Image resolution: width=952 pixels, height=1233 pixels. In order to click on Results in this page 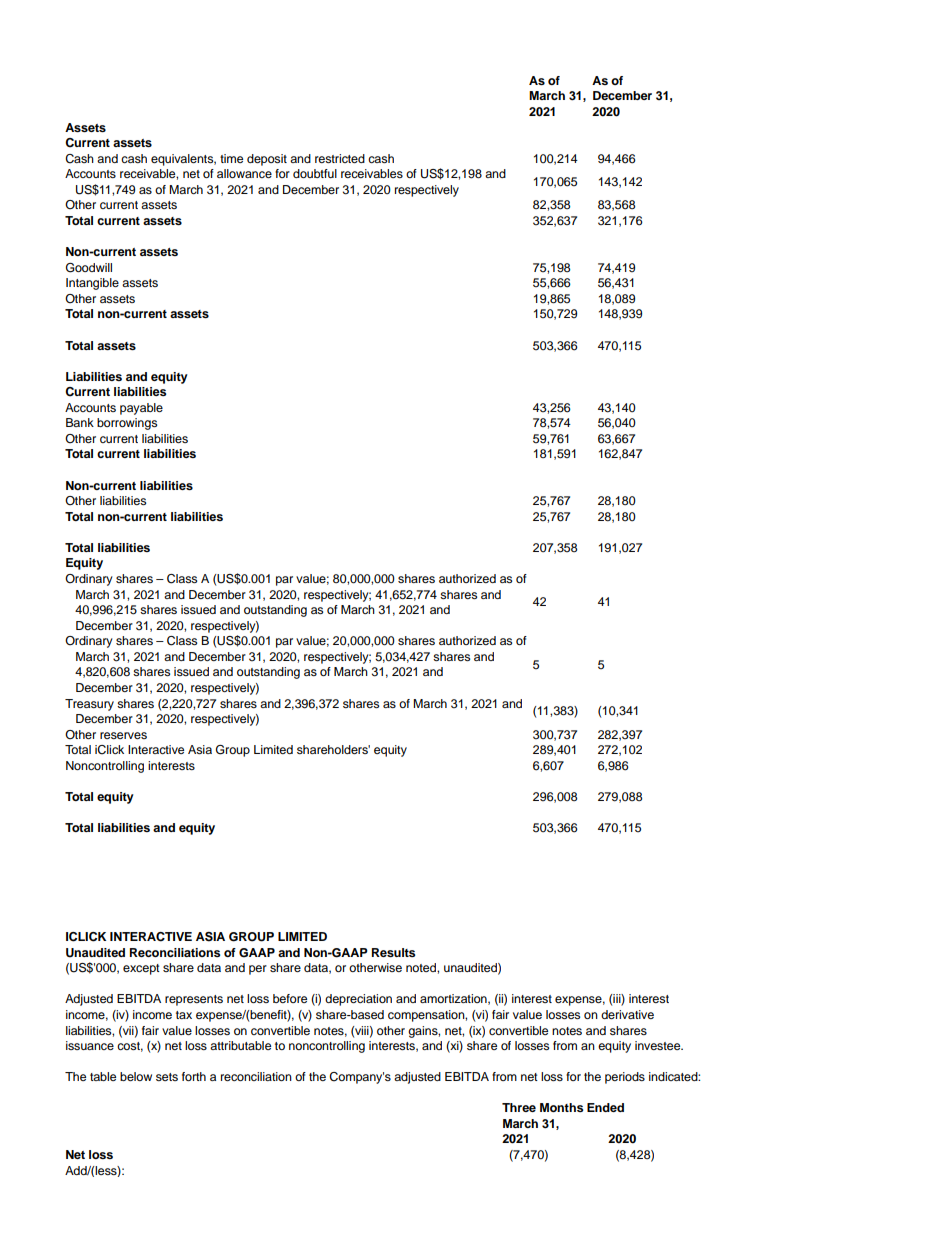, I will do `click(393, 952)`.
